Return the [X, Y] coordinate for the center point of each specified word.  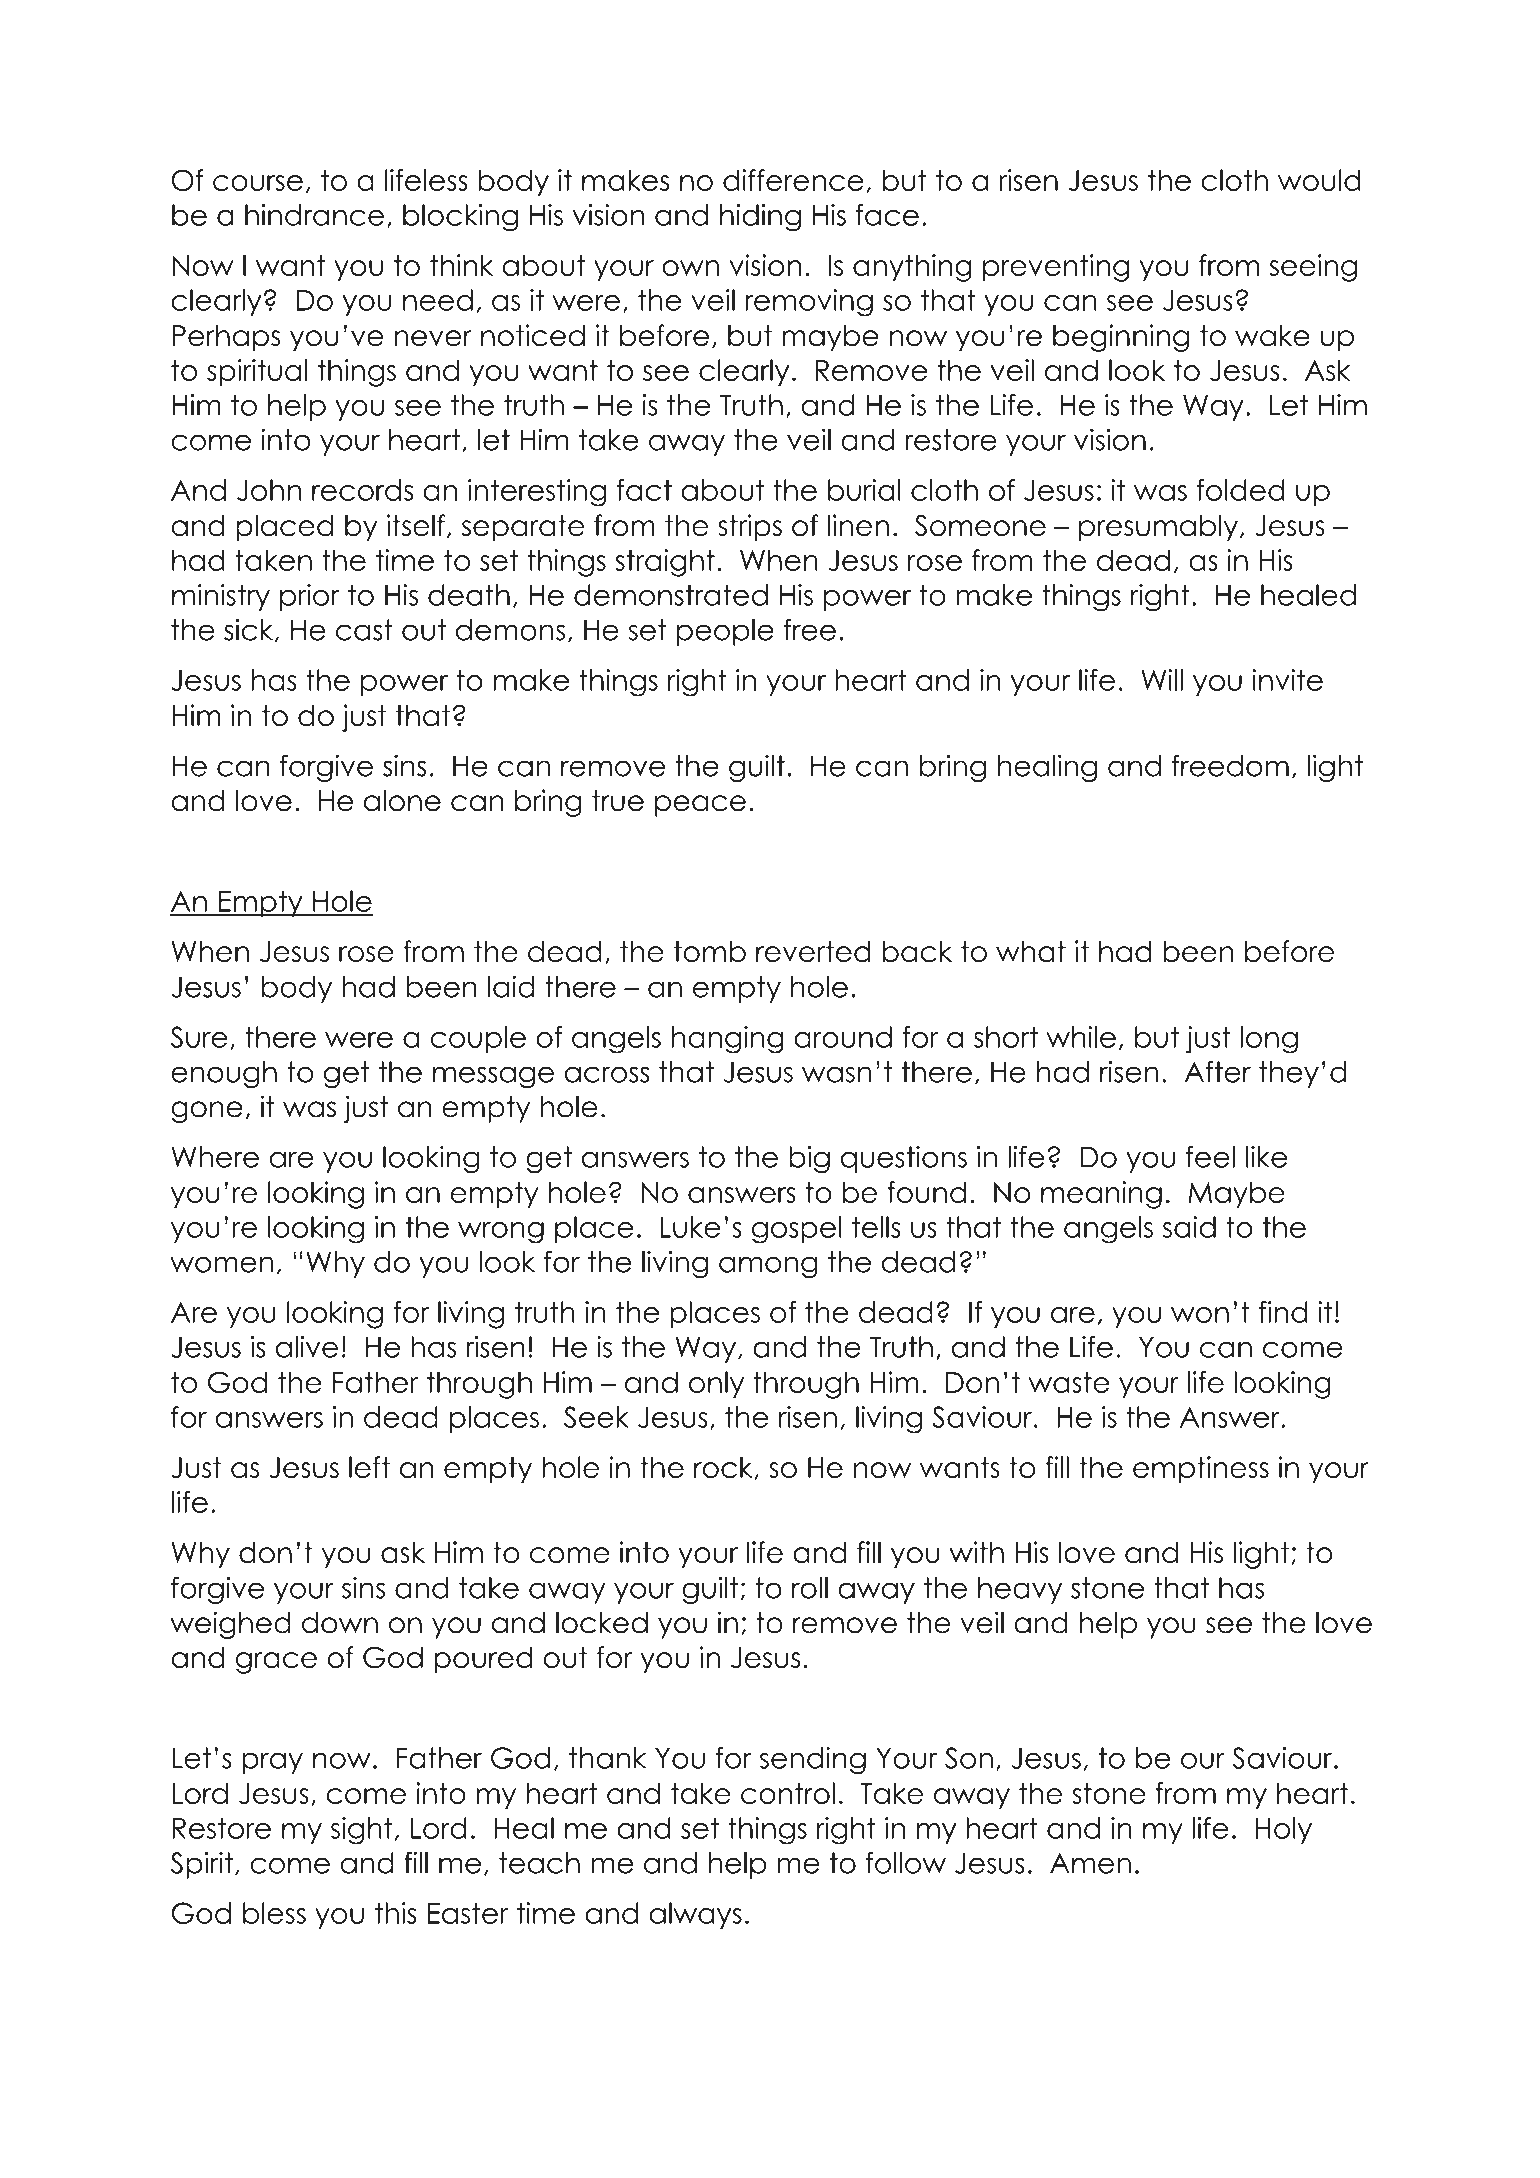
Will [1162, 680]
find [1283, 1312]
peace [700, 806]
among [768, 1267]
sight [362, 1831]
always [695, 1915]
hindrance [314, 215]
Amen [1090, 1863]
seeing [1313, 268]
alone [402, 800]
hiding [760, 218]
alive [307, 1347]
